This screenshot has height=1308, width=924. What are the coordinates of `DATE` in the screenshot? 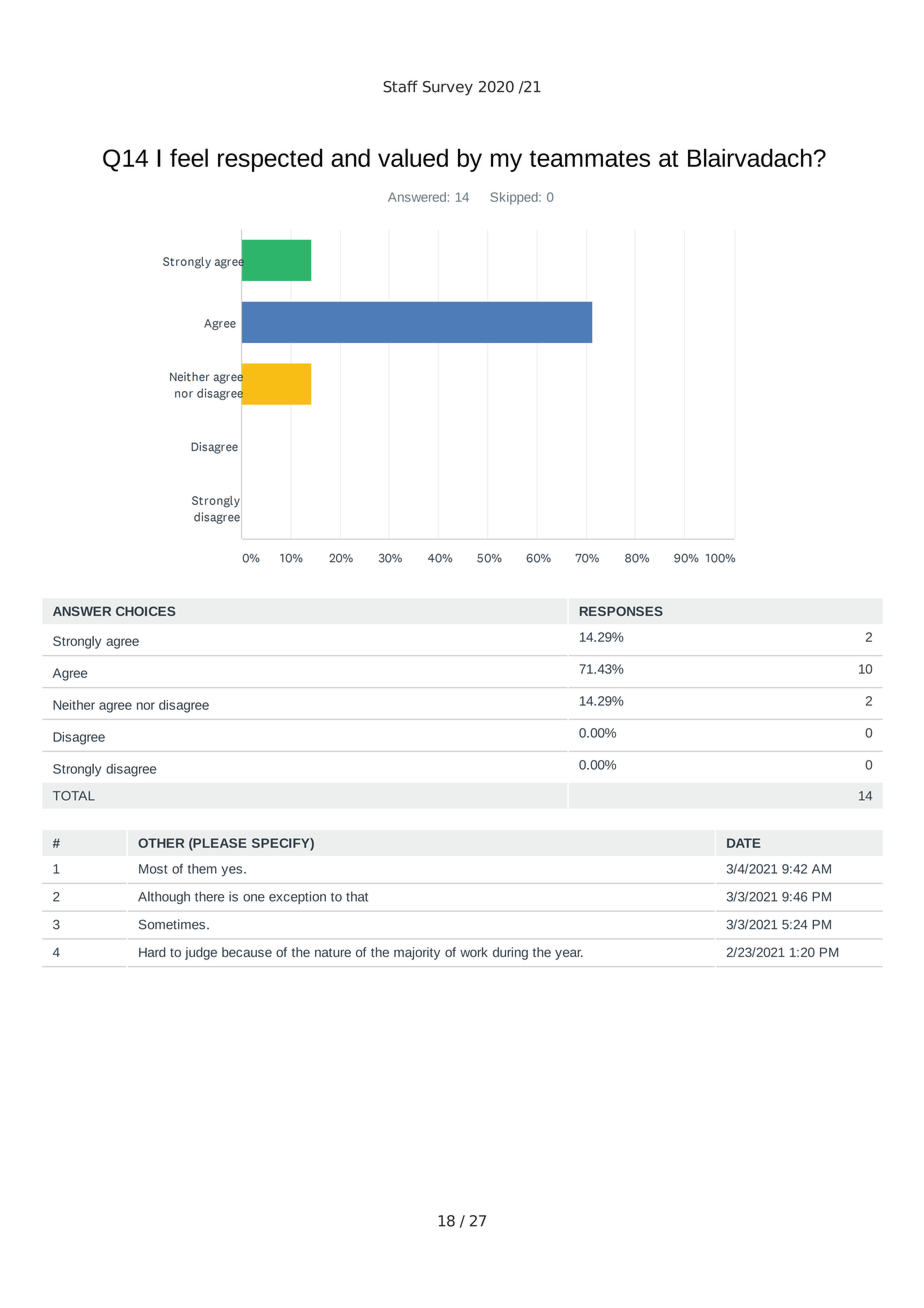 It's located at (743, 843).
